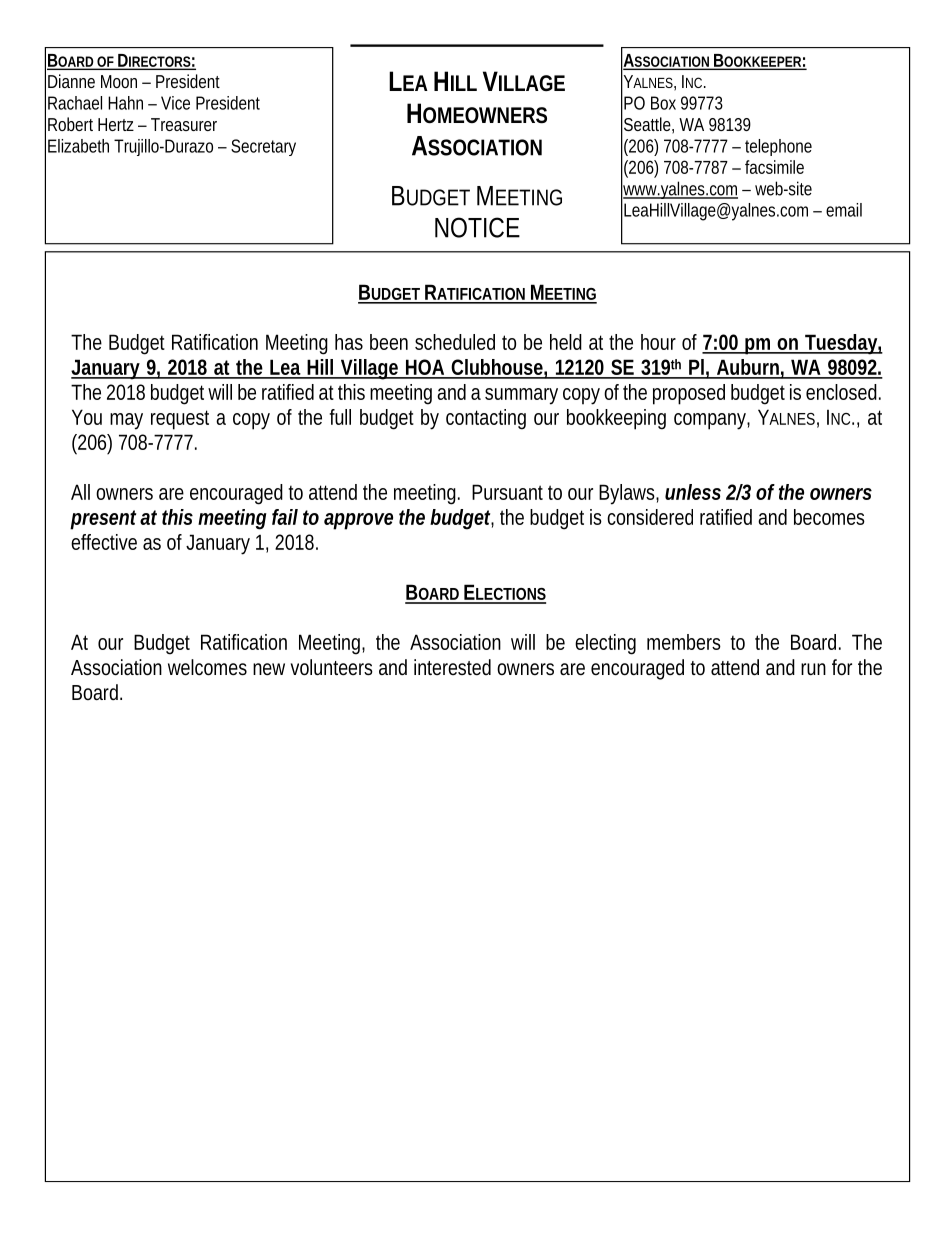  Describe the element at coordinates (693, 492) in the image. I see `unless` at that location.
